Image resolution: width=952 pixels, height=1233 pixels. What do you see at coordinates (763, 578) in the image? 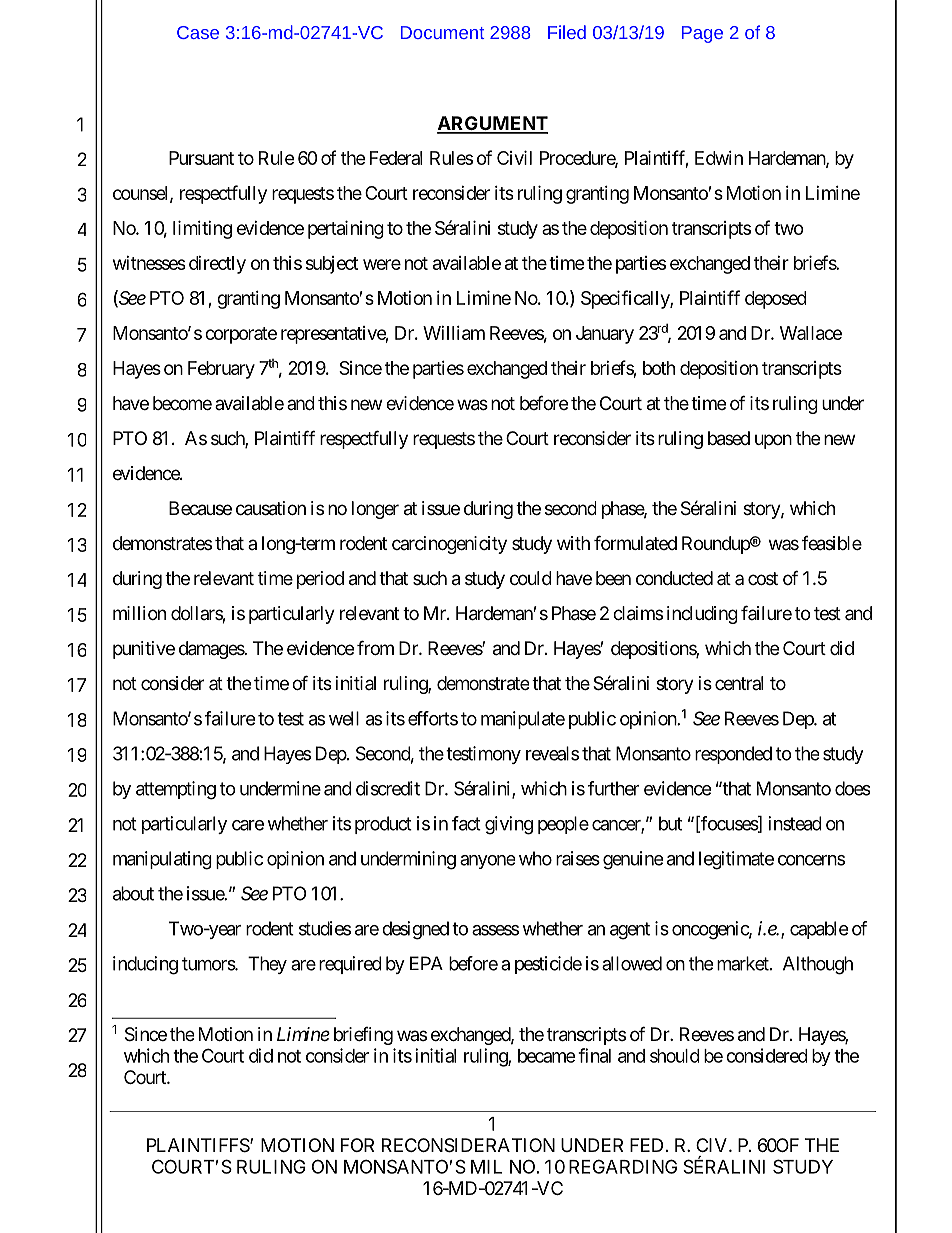
I see `cost` at bounding box center [763, 578].
